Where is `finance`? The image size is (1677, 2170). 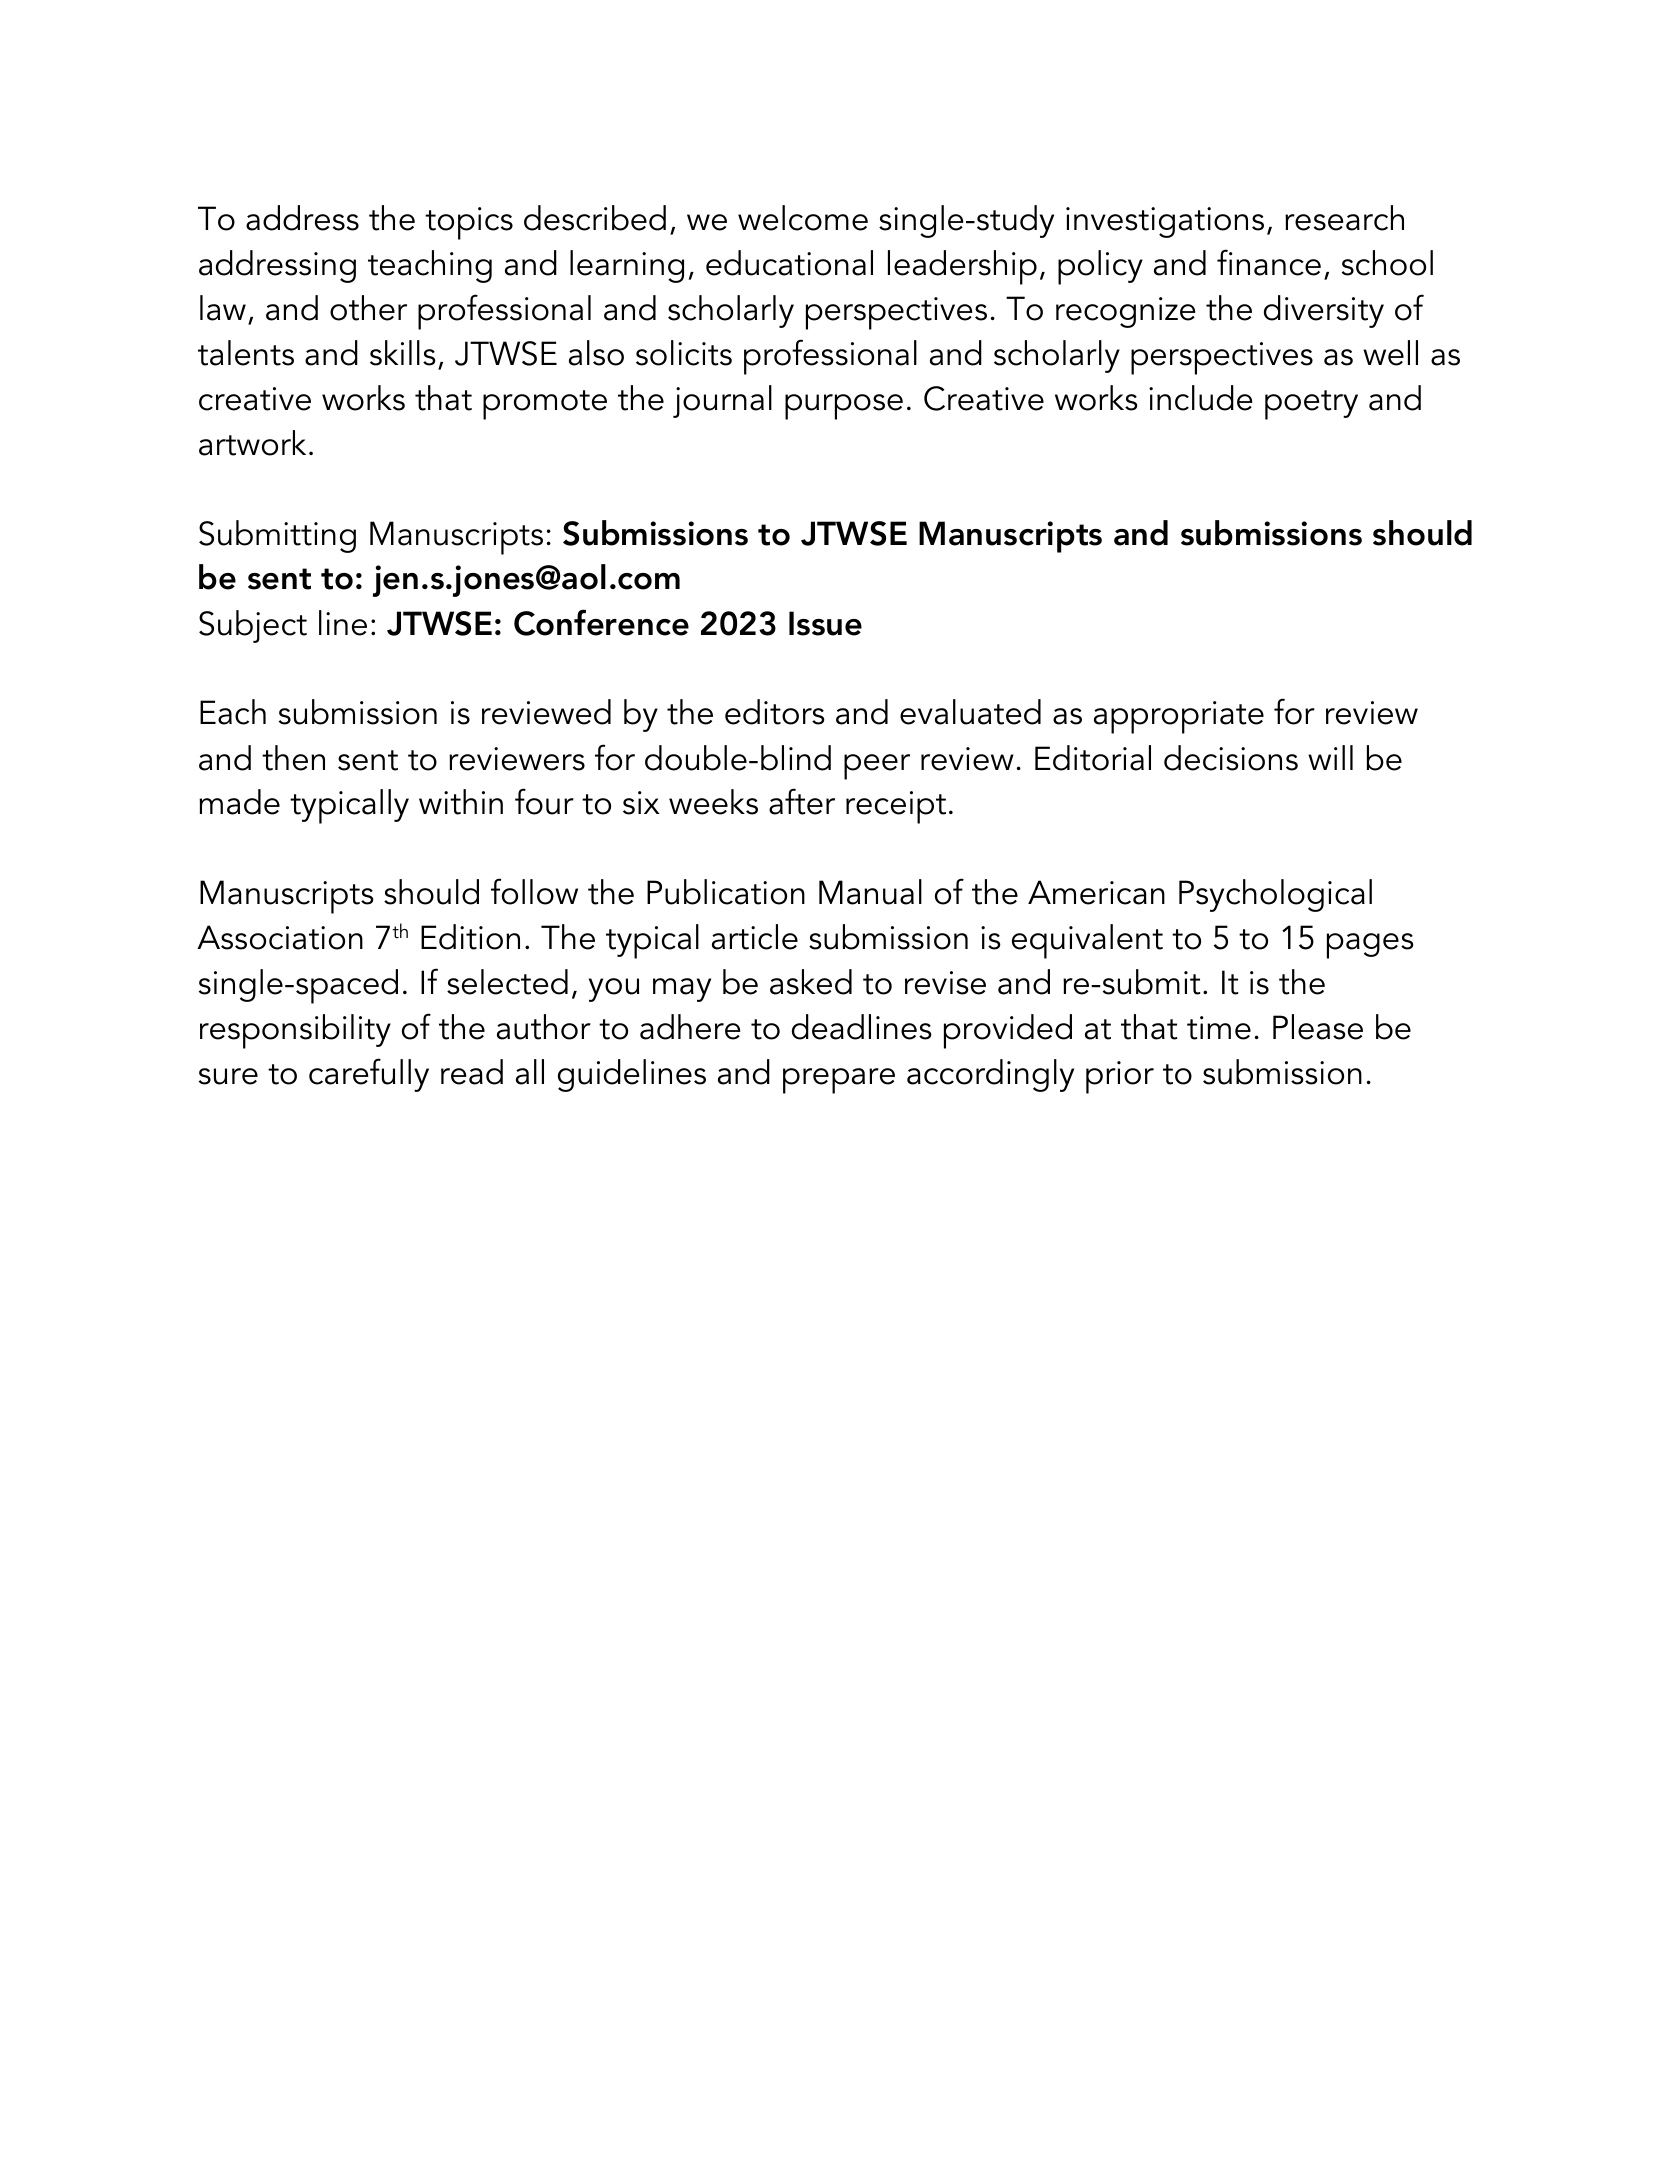 finance is located at coordinates (1269, 262).
